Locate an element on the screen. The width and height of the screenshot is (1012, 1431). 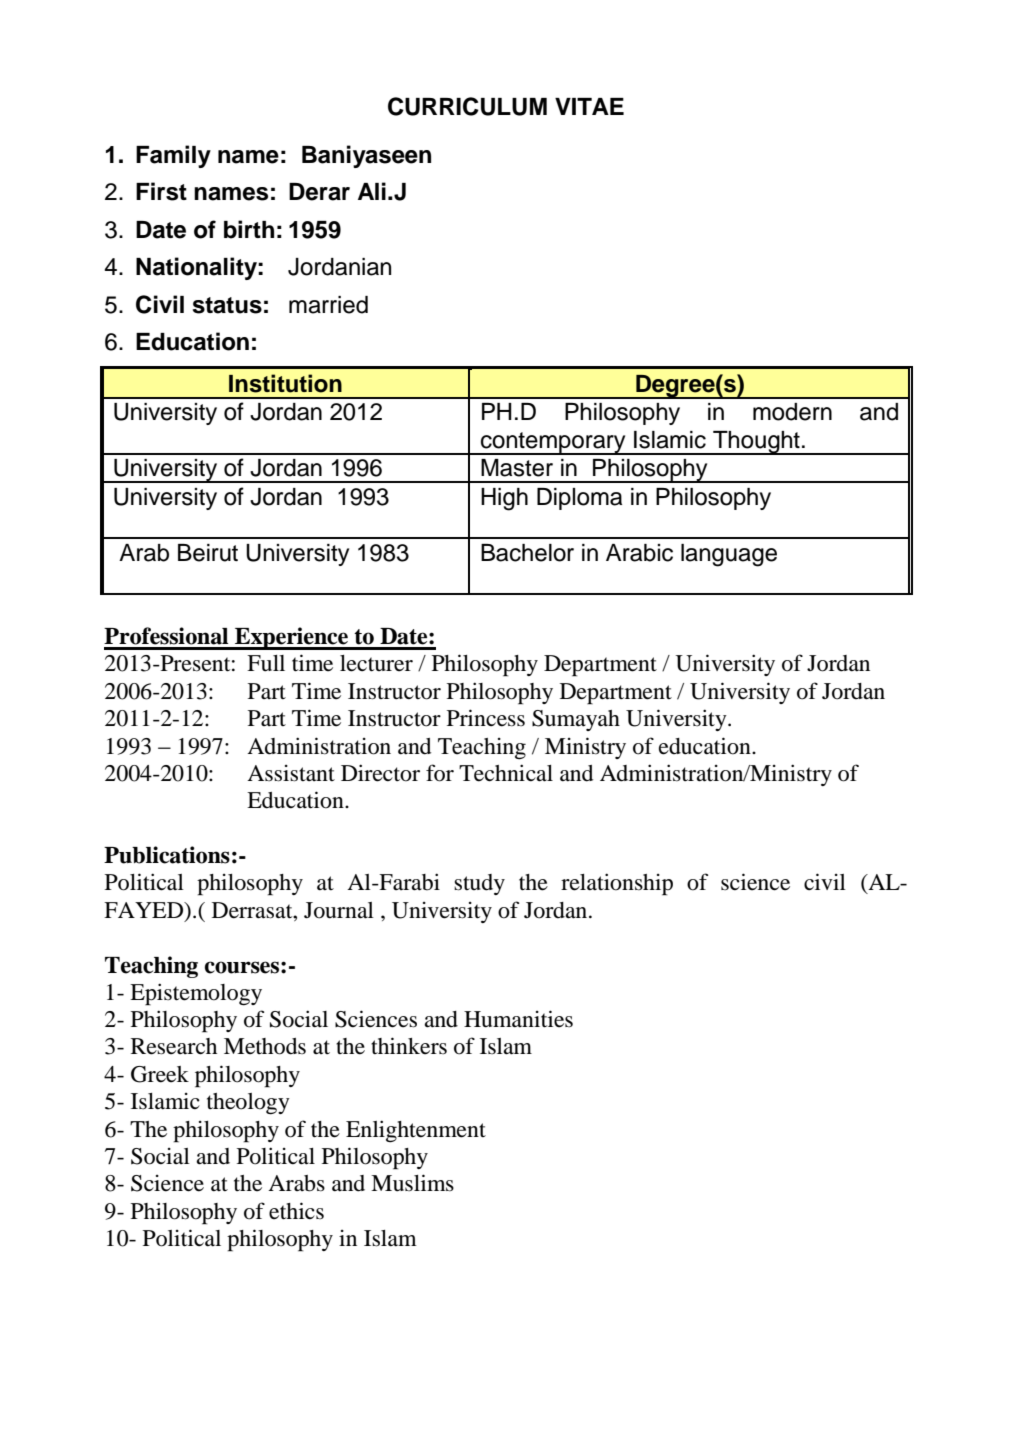
Family is located at coordinates (173, 156).
